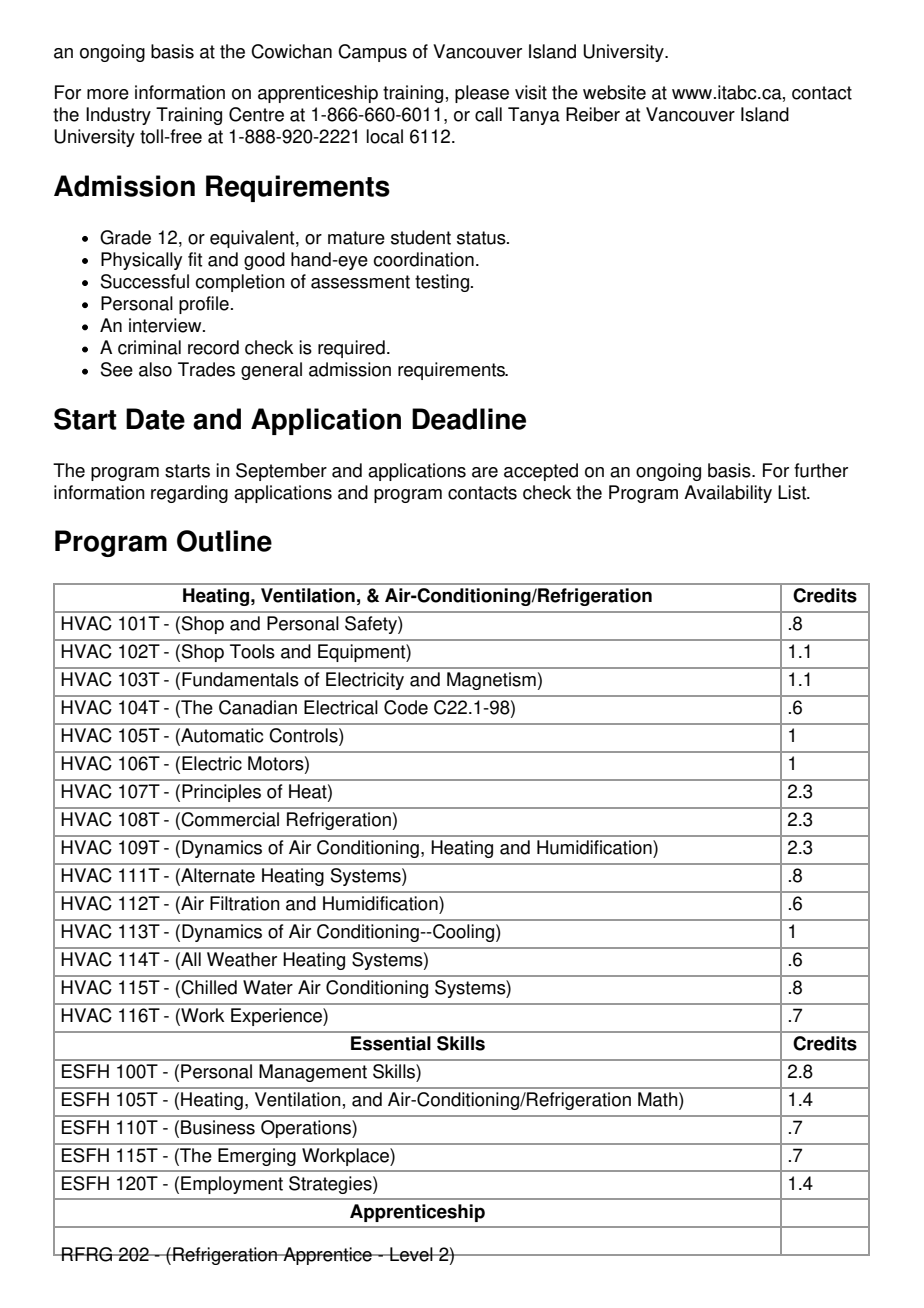 This screenshot has height=1308, width=924. What do you see at coordinates (614, 92) in the screenshot?
I see `website` at bounding box center [614, 92].
